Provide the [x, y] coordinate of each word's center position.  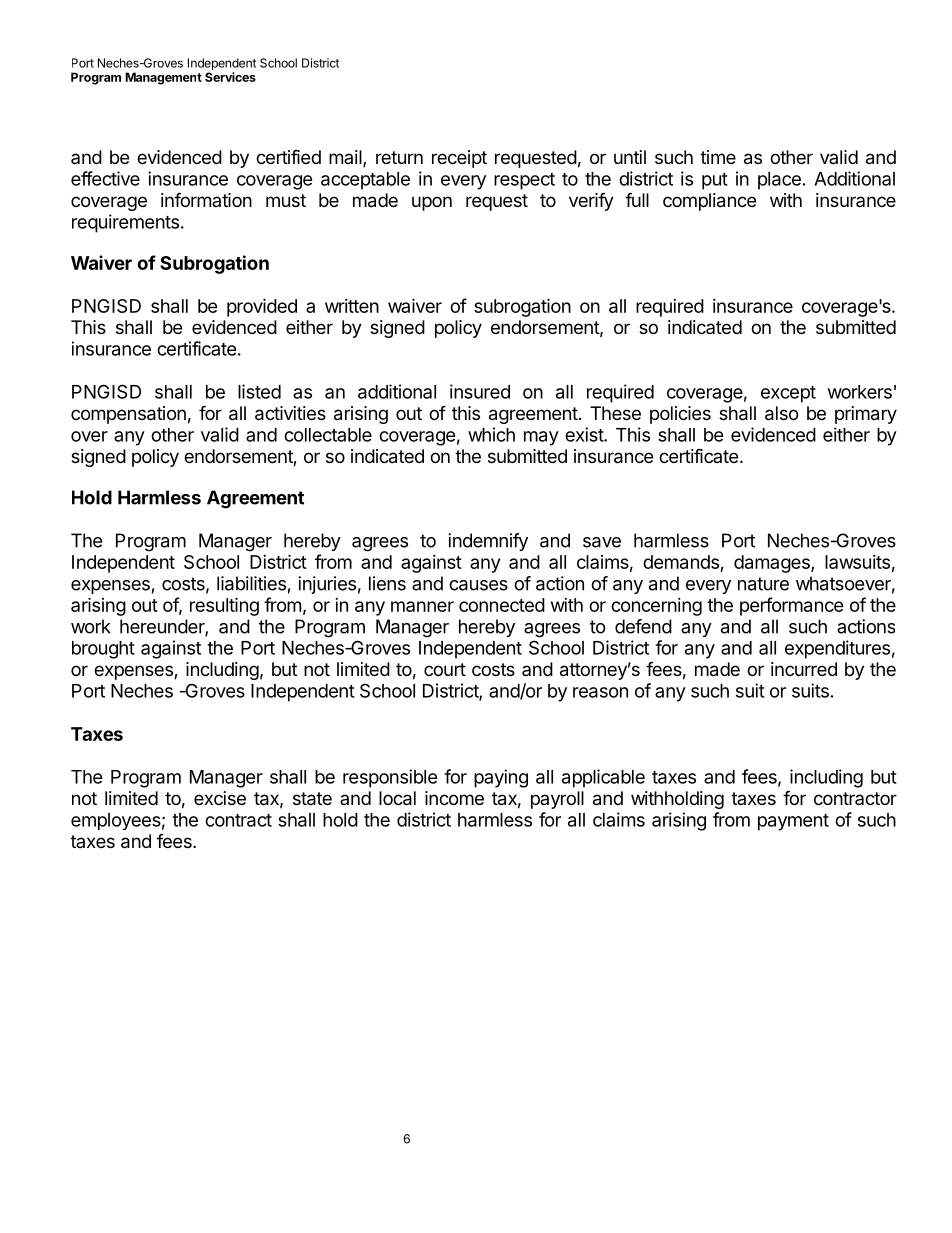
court [445, 669]
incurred [804, 669]
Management [164, 78]
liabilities [251, 583]
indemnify [488, 542]
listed [259, 391]
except [788, 394]
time [718, 157]
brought [103, 650]
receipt [459, 159]
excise [220, 798]
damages [773, 564]
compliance [709, 202]
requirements [125, 223]
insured [480, 391]
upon [432, 203]
